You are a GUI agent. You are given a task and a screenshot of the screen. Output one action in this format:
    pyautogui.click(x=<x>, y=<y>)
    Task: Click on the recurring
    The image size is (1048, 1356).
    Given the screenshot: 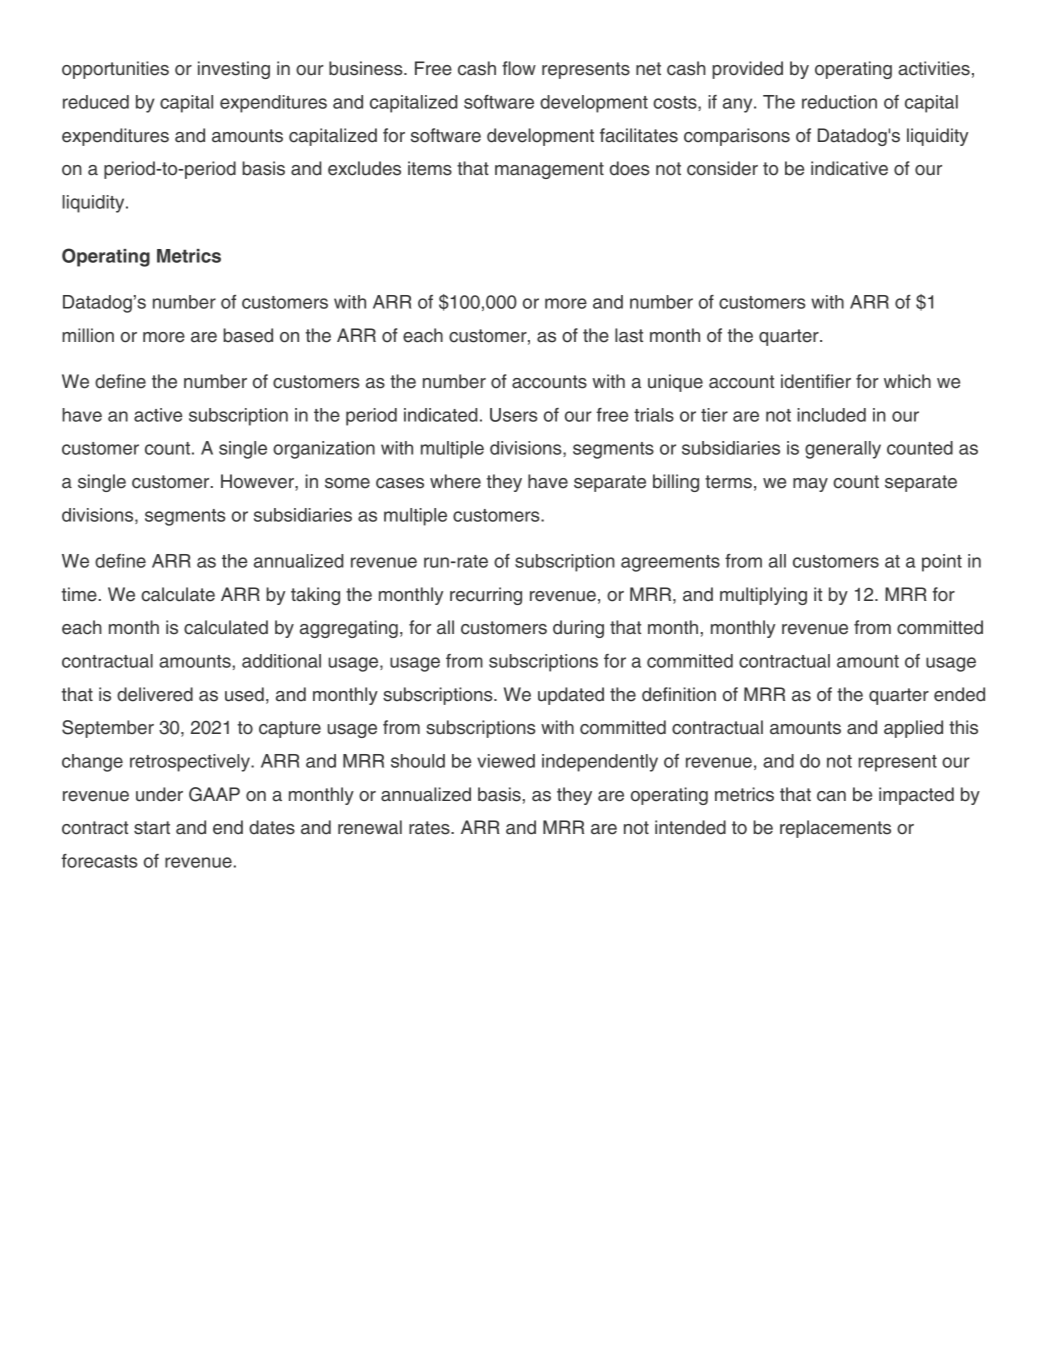 What is the action you would take?
    pyautogui.click(x=486, y=596)
